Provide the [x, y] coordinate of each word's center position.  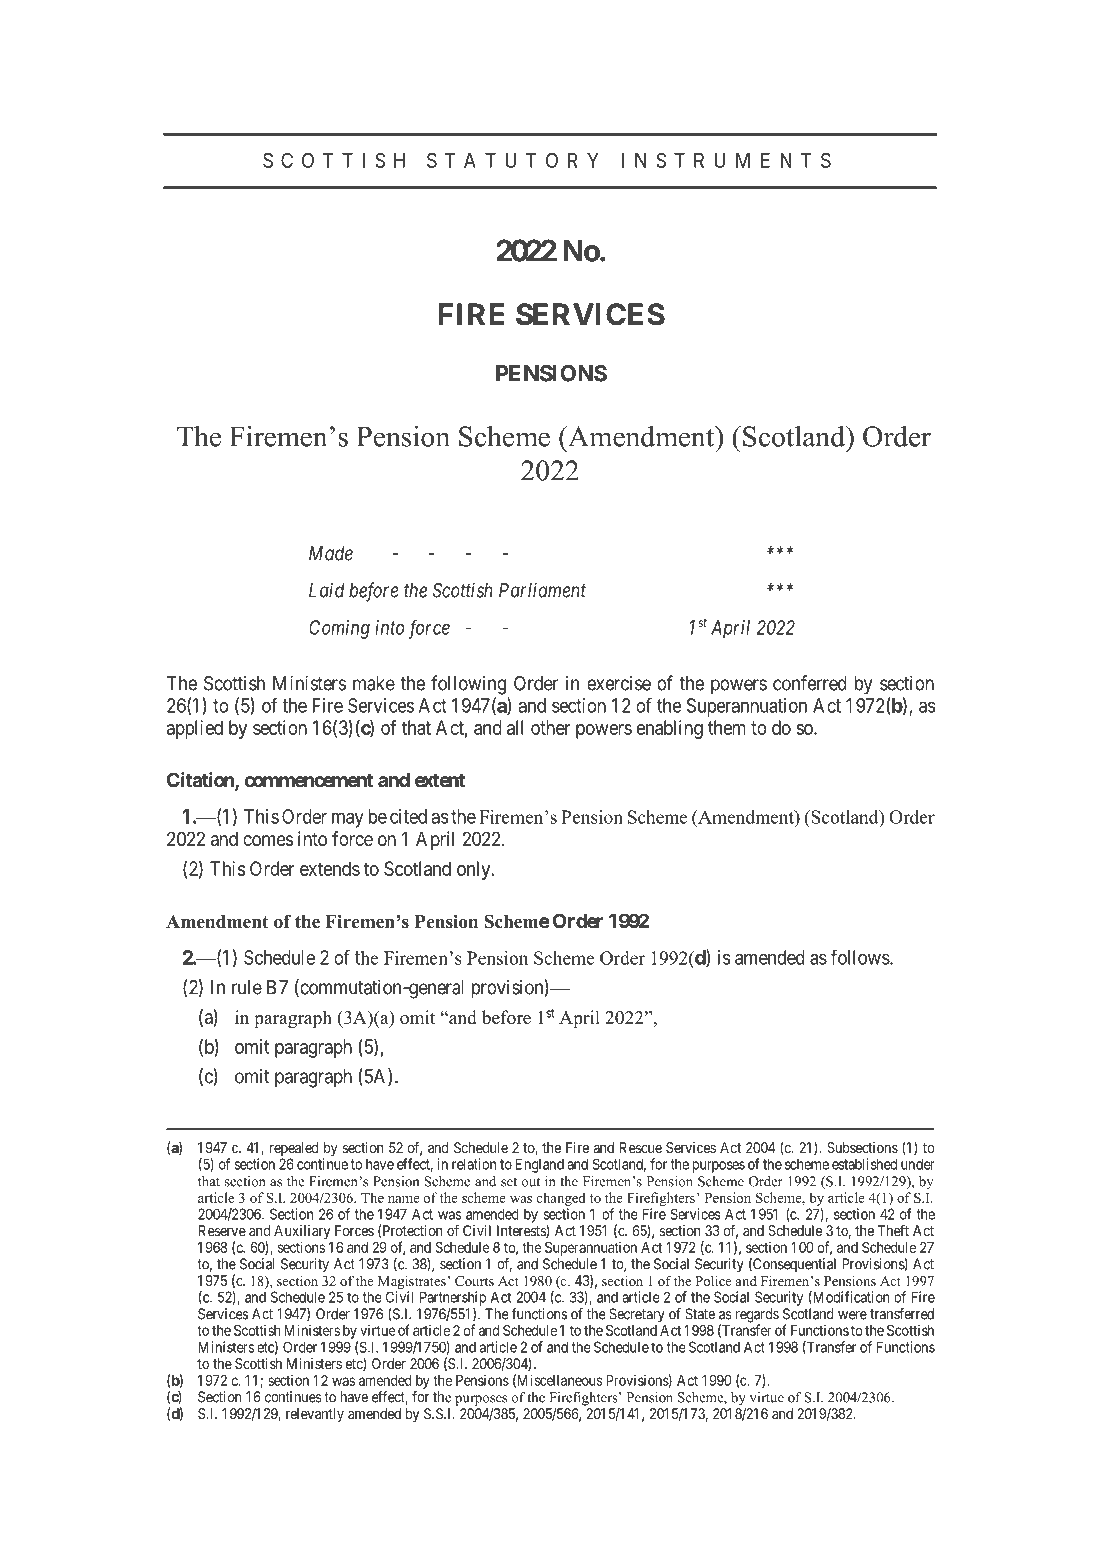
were [852, 1315]
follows [861, 957]
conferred [810, 683]
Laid [327, 590]
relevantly [315, 1415]
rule [247, 987]
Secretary [637, 1315]
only [475, 870]
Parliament [542, 590]
